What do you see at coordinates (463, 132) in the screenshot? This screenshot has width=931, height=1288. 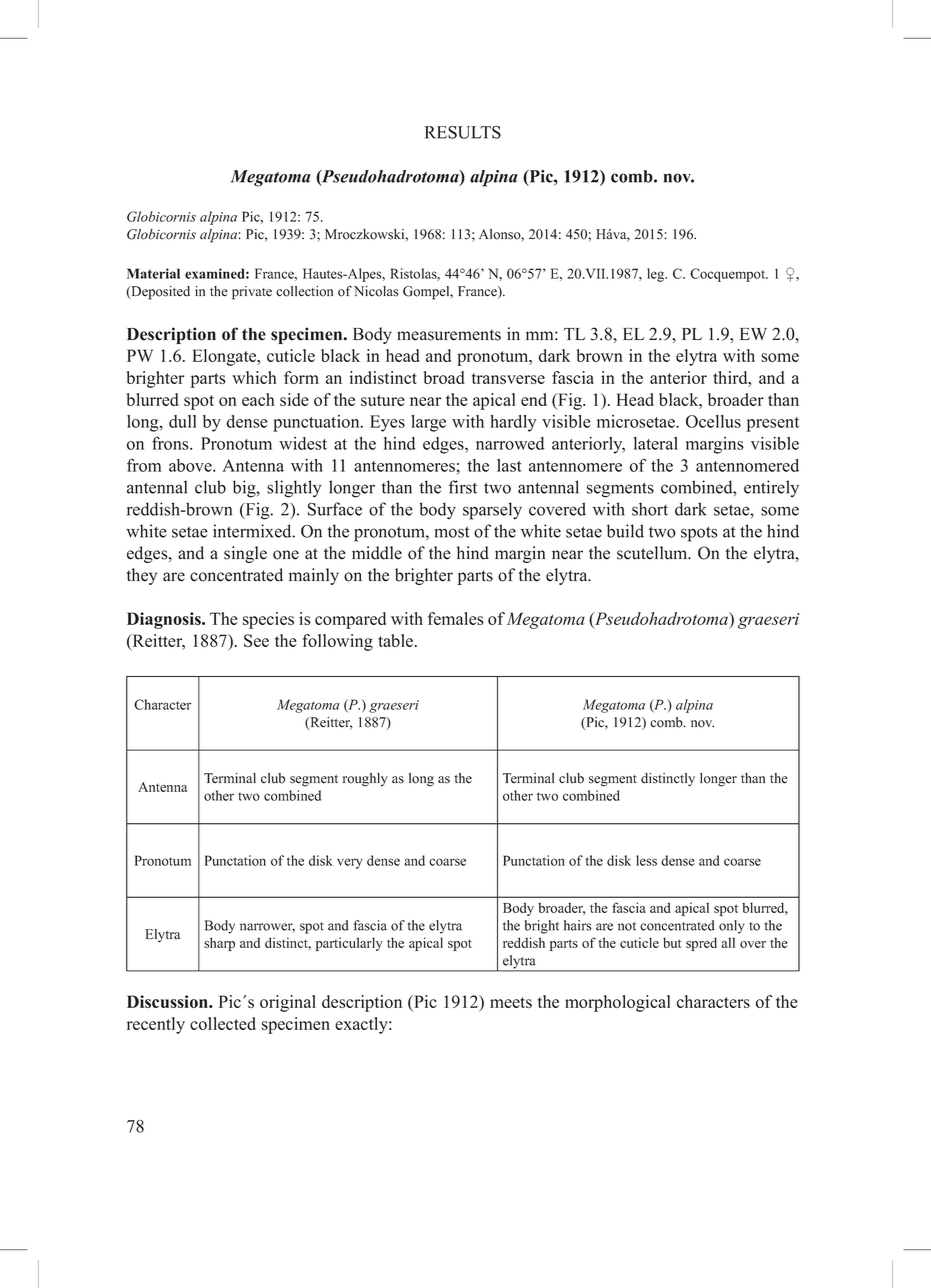 I see `RESULTS` at bounding box center [463, 132].
